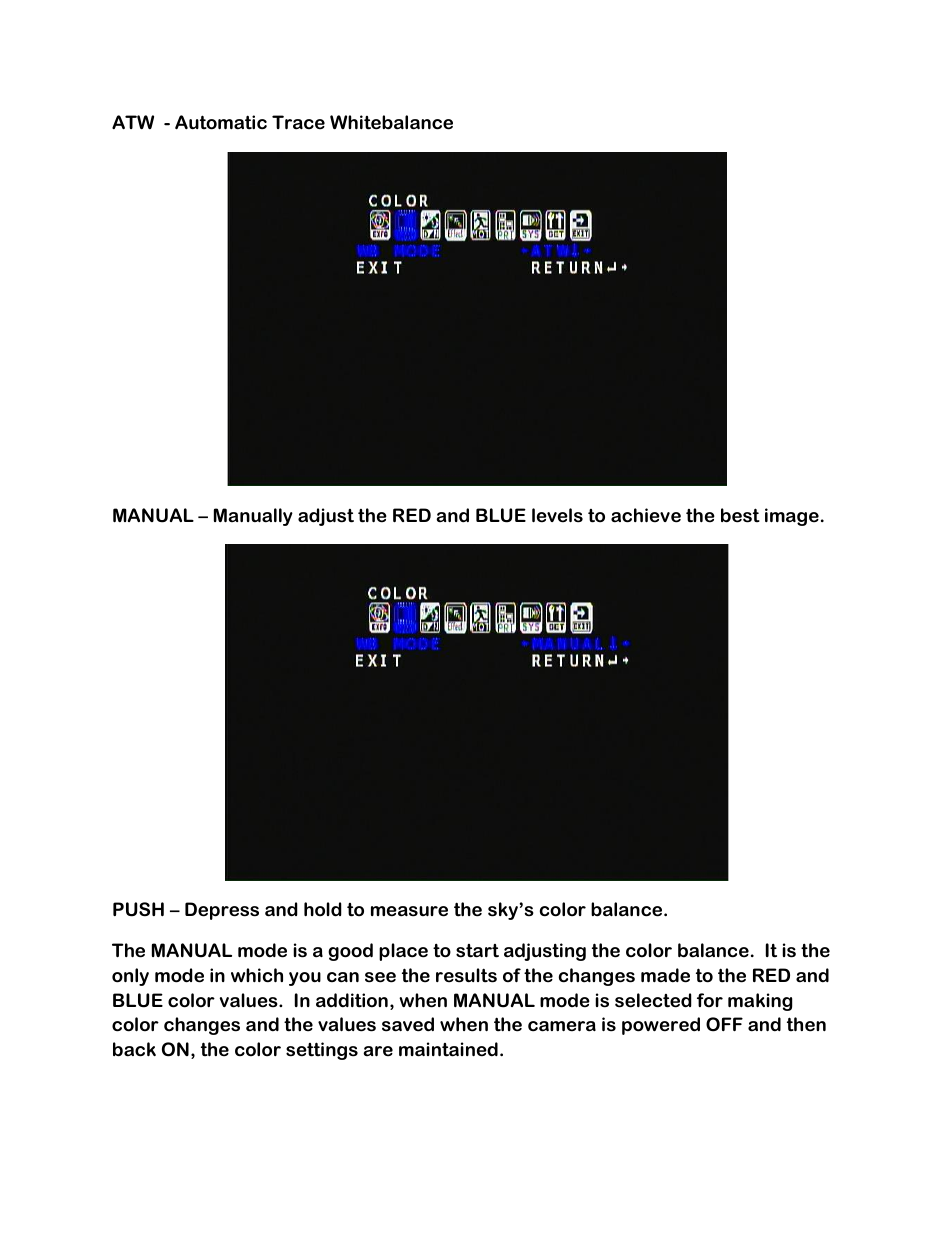 The height and width of the page is (1233, 952). Describe the element at coordinates (740, 515) in the page. I see `best` at that location.
